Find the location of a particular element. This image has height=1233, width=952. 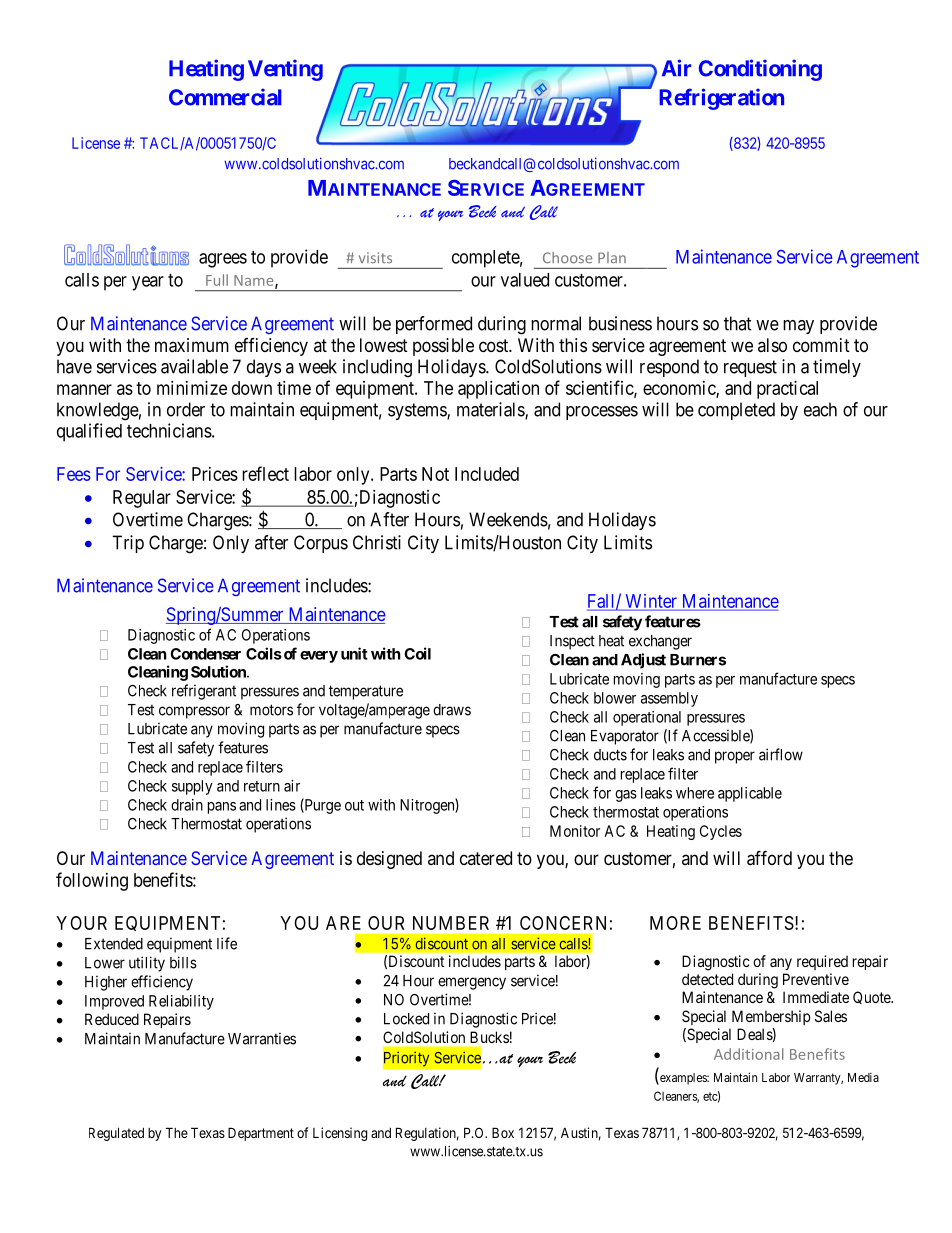

Regular is located at coordinates (142, 499).
